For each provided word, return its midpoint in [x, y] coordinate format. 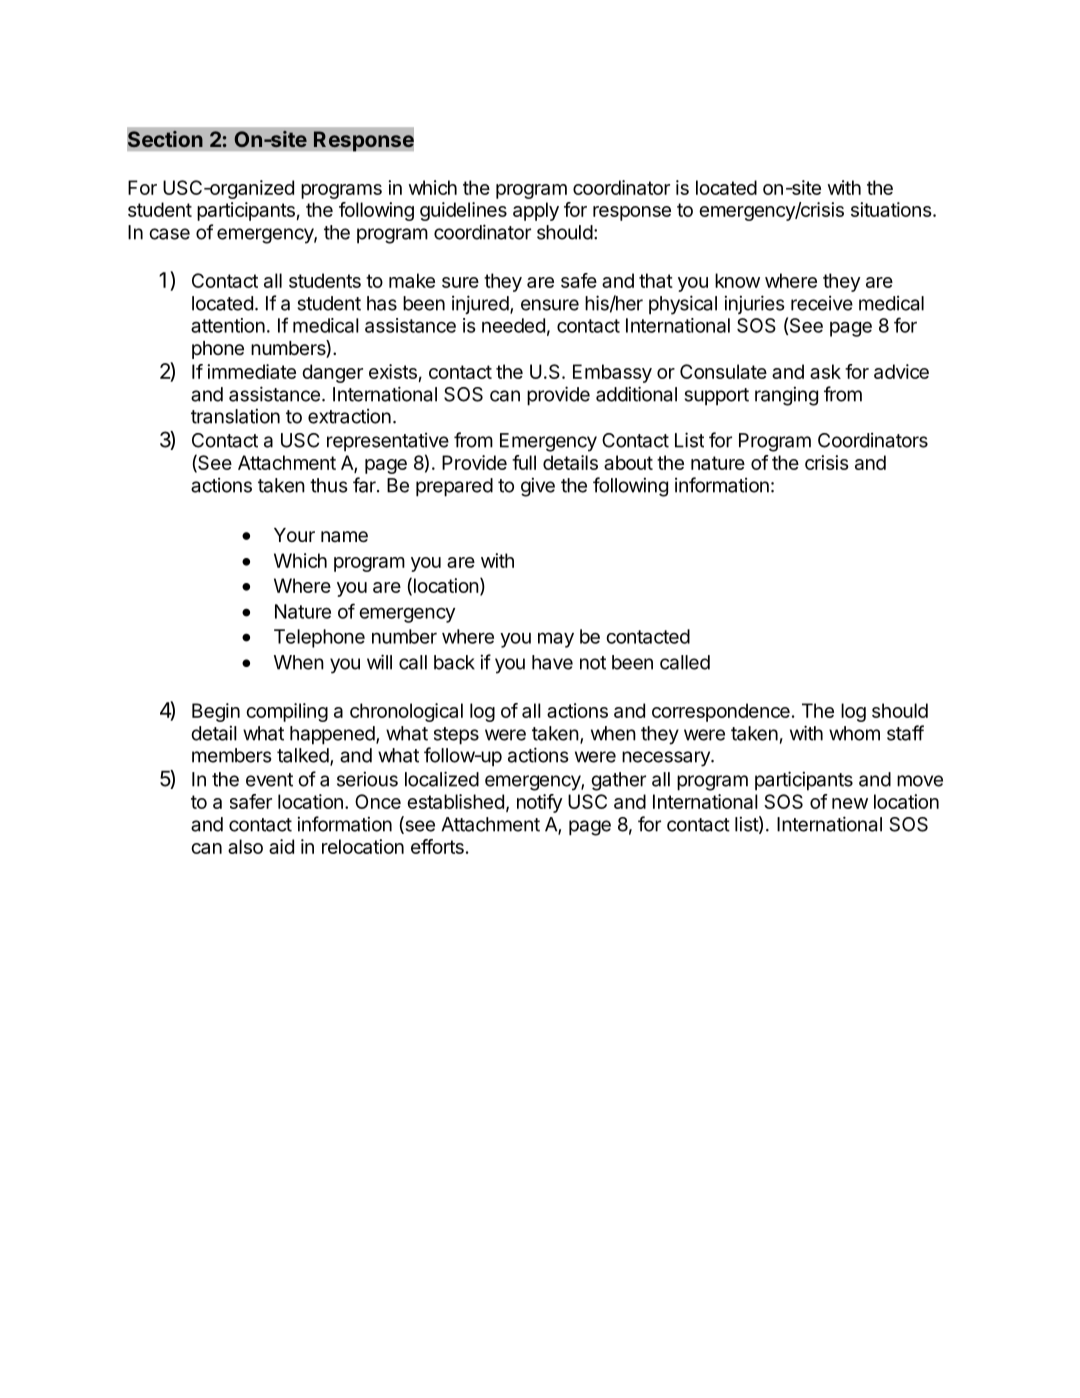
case [170, 234]
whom [854, 733]
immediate [251, 371]
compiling [287, 712]
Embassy [612, 373]
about [628, 462]
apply [536, 211]
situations [892, 209]
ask [825, 371]
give [538, 487]
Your [294, 535]
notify [540, 803]
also [245, 846]
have [552, 662]
